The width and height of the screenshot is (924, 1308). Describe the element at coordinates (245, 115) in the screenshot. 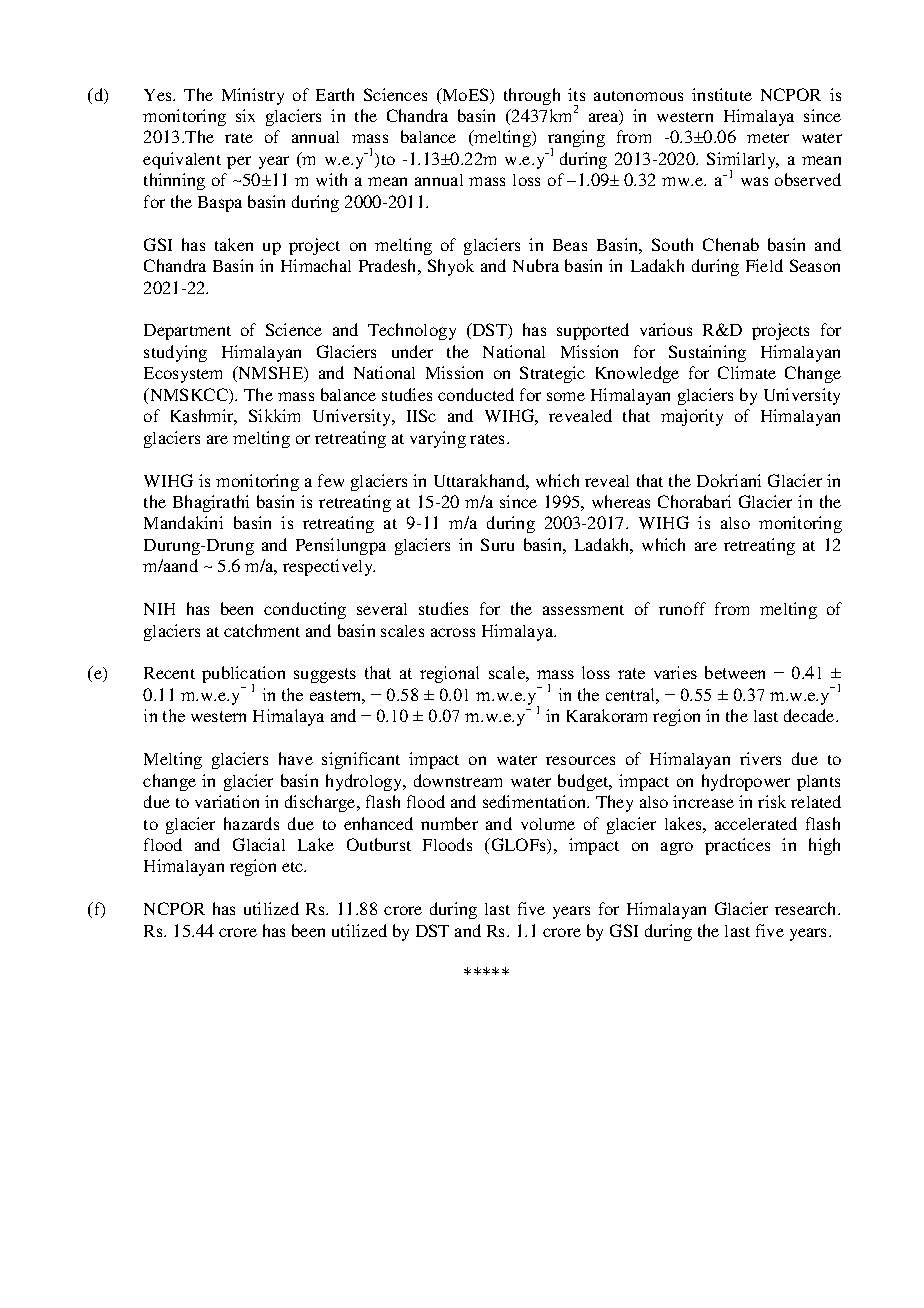

I see `six` at that location.
